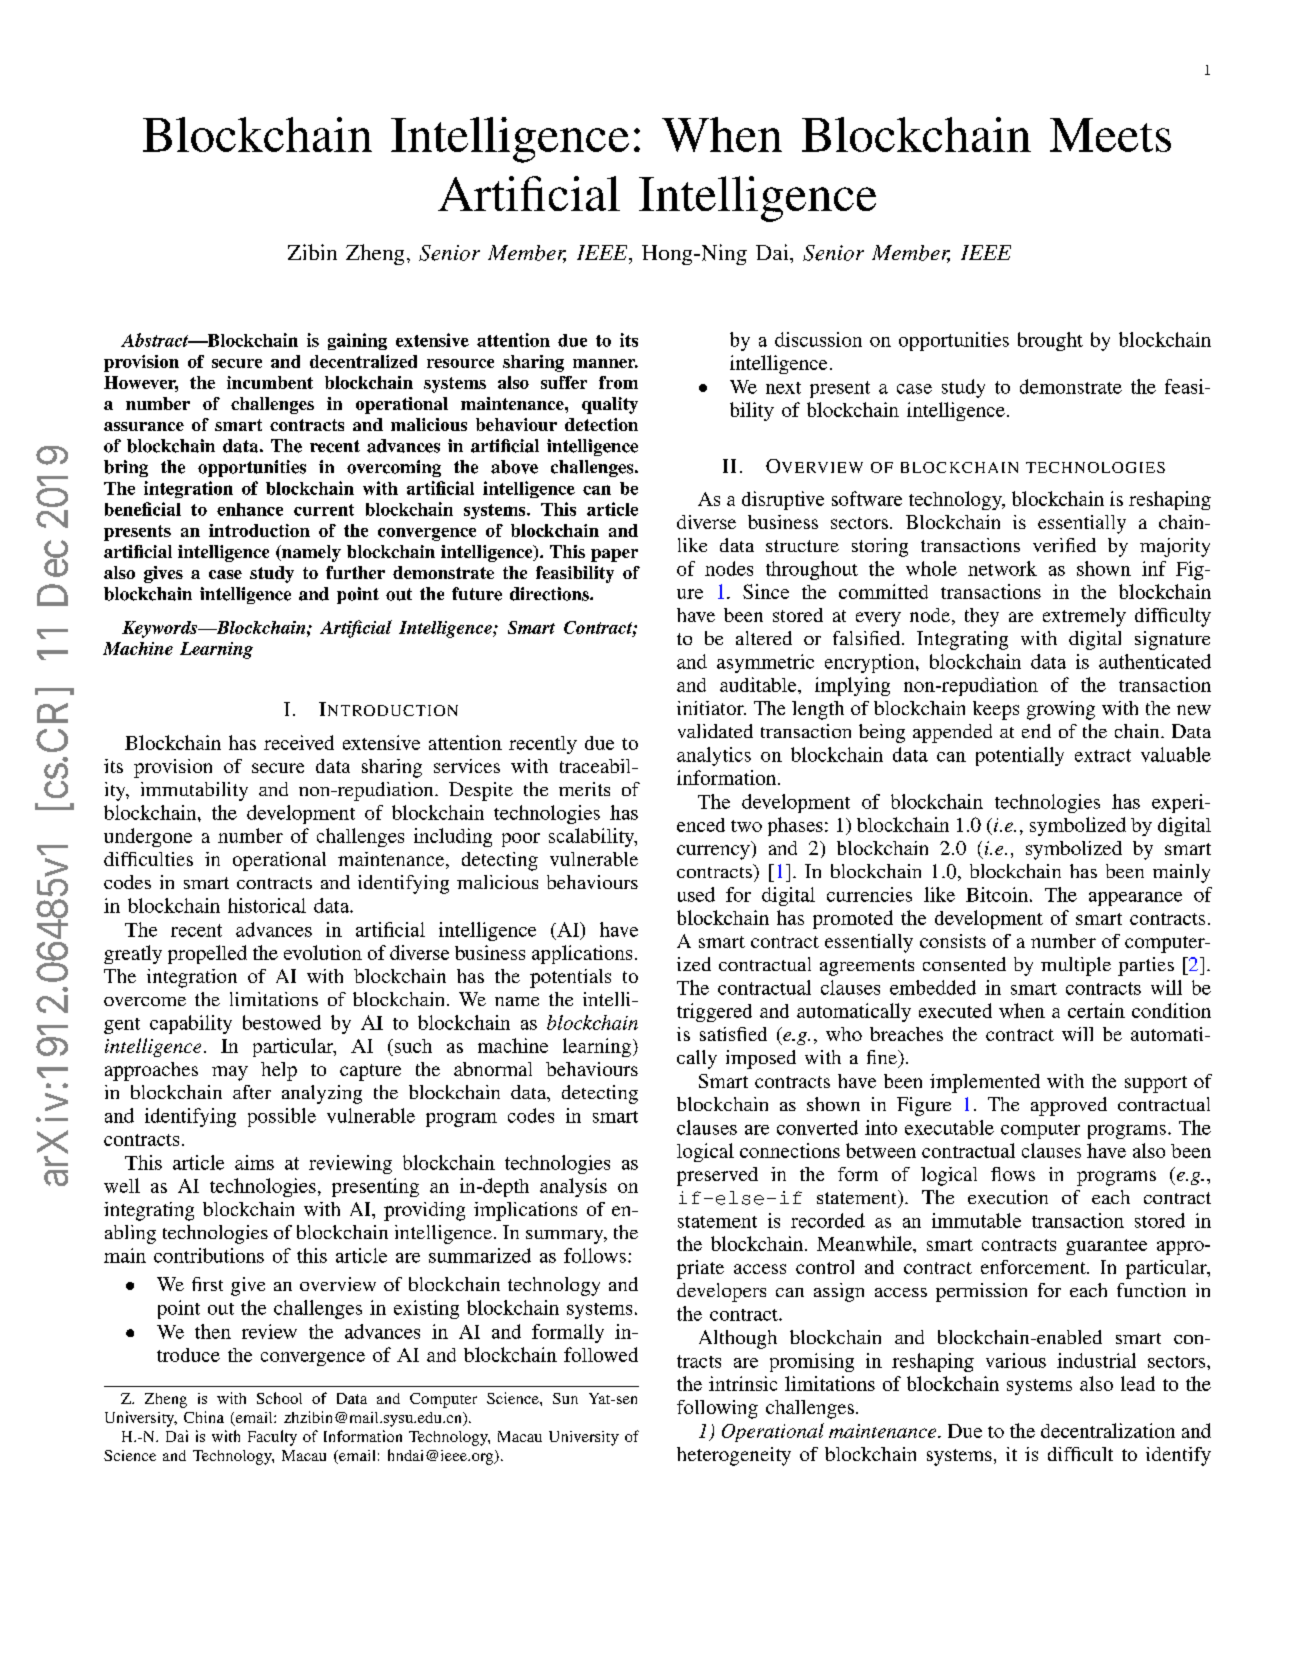 The height and width of the document is (1680, 1298). I want to click on implemented, so click(985, 1083).
